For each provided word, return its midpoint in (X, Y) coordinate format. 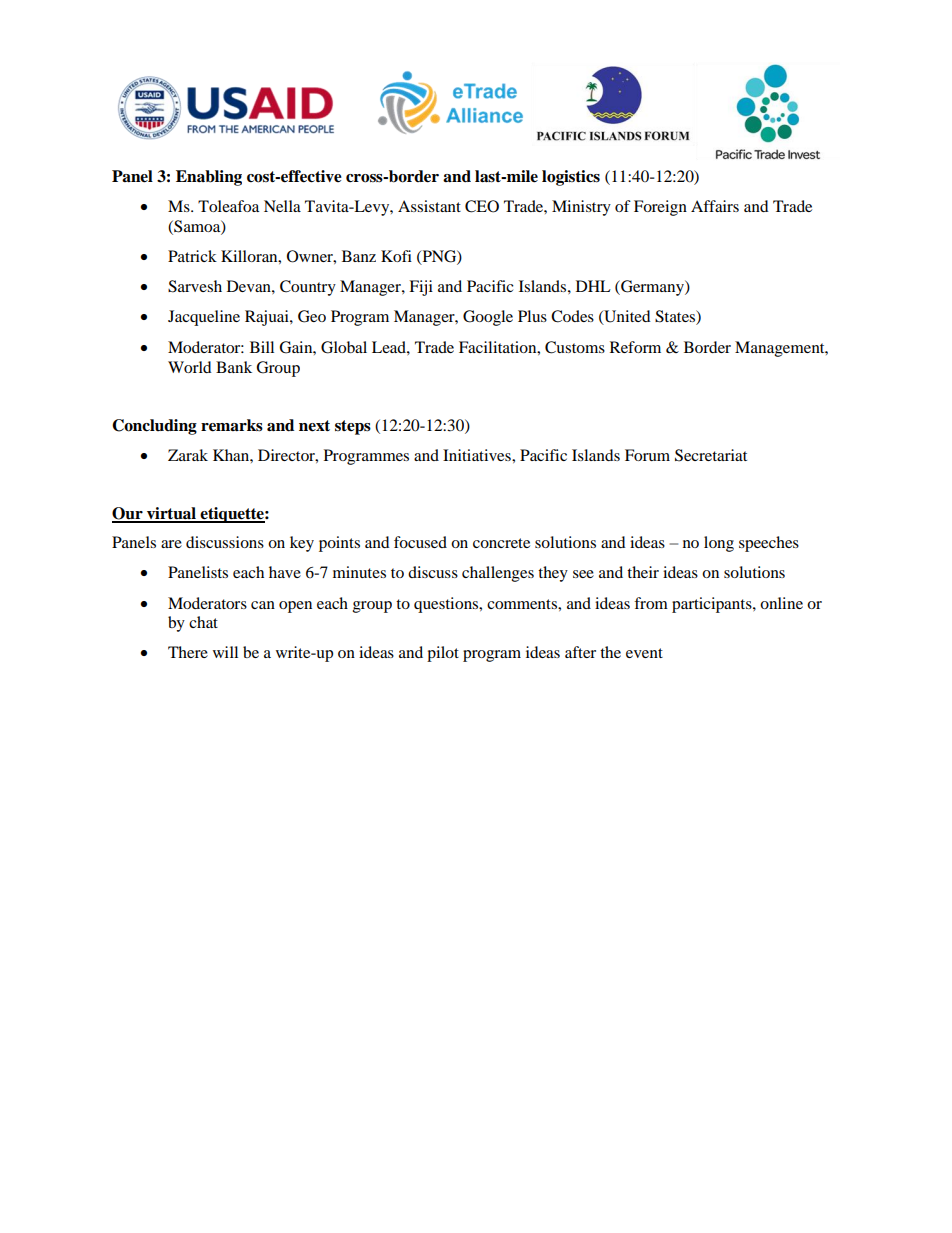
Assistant (429, 206)
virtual (171, 514)
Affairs (715, 206)
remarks (232, 425)
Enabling (209, 178)
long (719, 544)
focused (420, 542)
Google (488, 318)
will (225, 652)
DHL (593, 286)
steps (353, 427)
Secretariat (711, 455)
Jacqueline (204, 318)
